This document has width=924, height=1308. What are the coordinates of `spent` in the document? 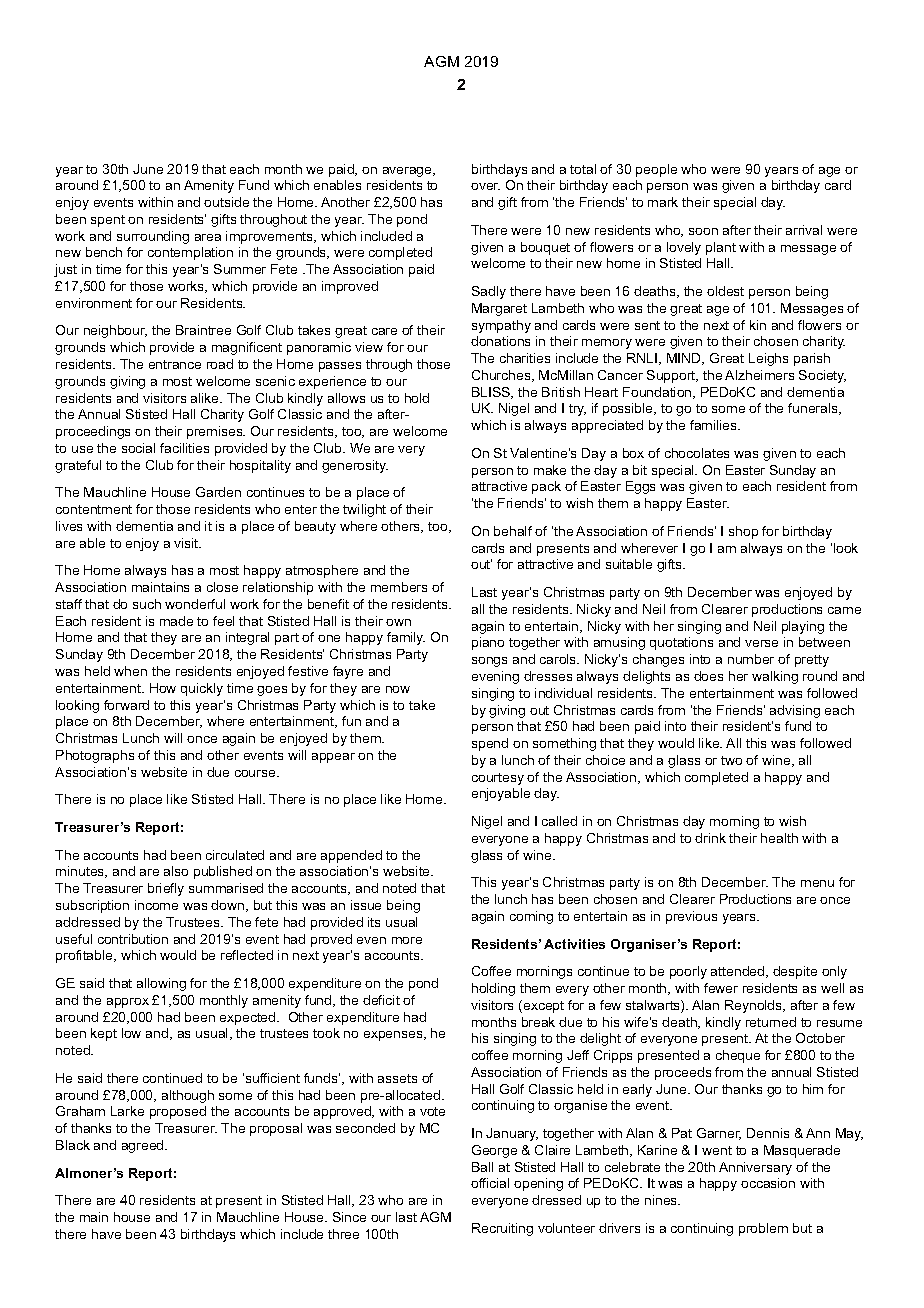 It's located at (108, 221).
